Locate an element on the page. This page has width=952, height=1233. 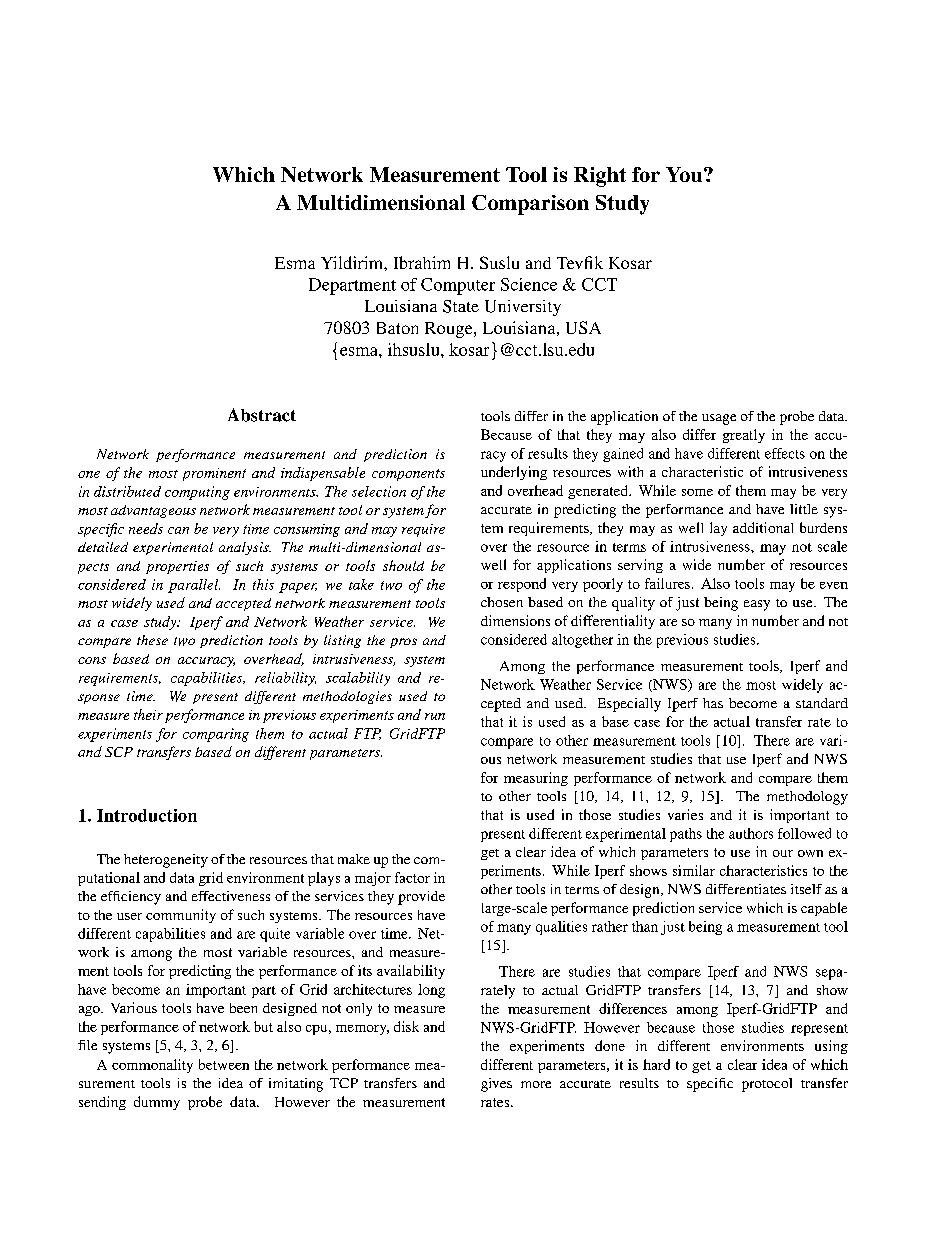
computing is located at coordinates (197, 493).
